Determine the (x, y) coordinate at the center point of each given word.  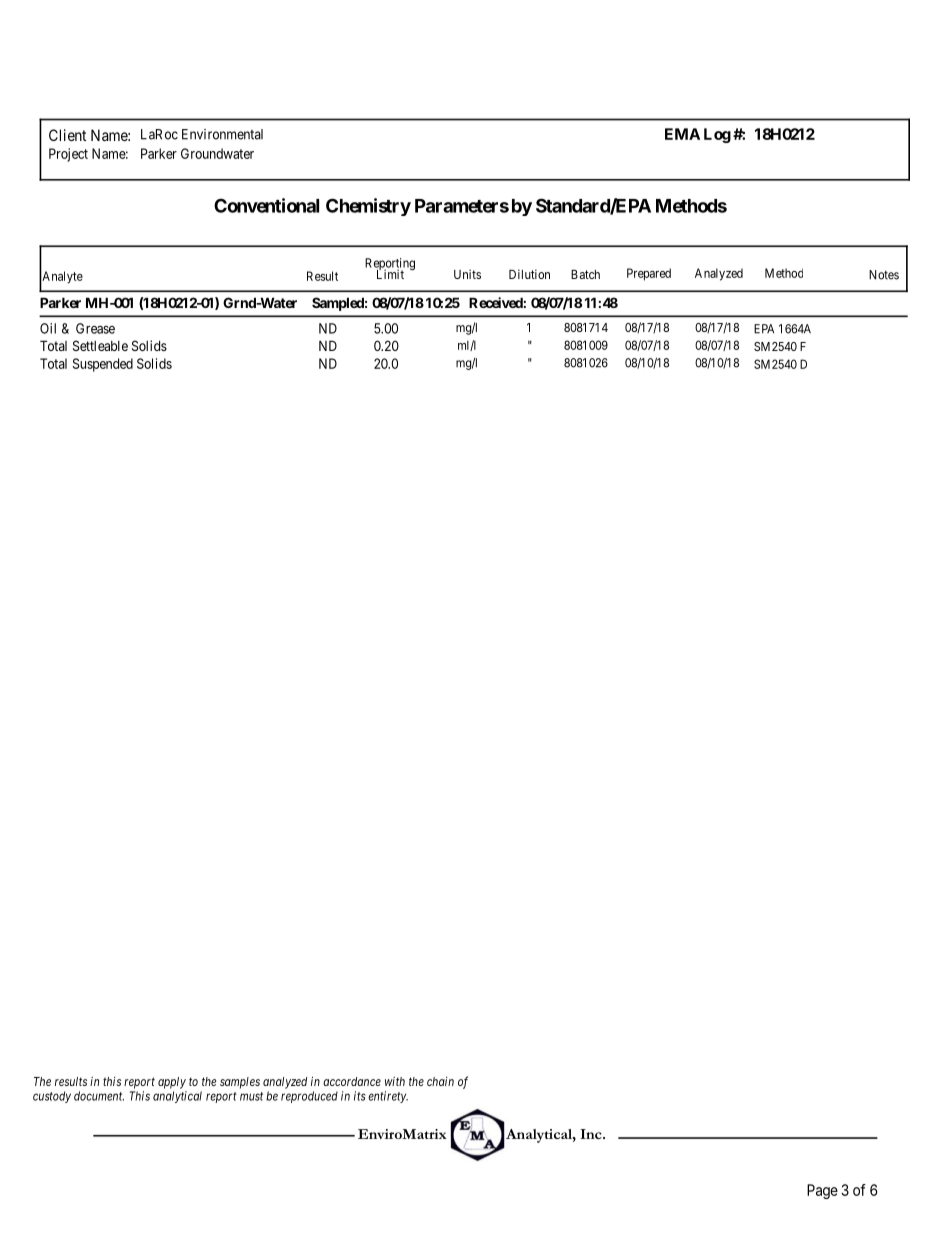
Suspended (103, 365)
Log (717, 135)
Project (68, 155)
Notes (884, 275)
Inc (592, 1134)
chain (440, 1081)
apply (172, 1083)
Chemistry (368, 207)
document (99, 1096)
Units (467, 274)
